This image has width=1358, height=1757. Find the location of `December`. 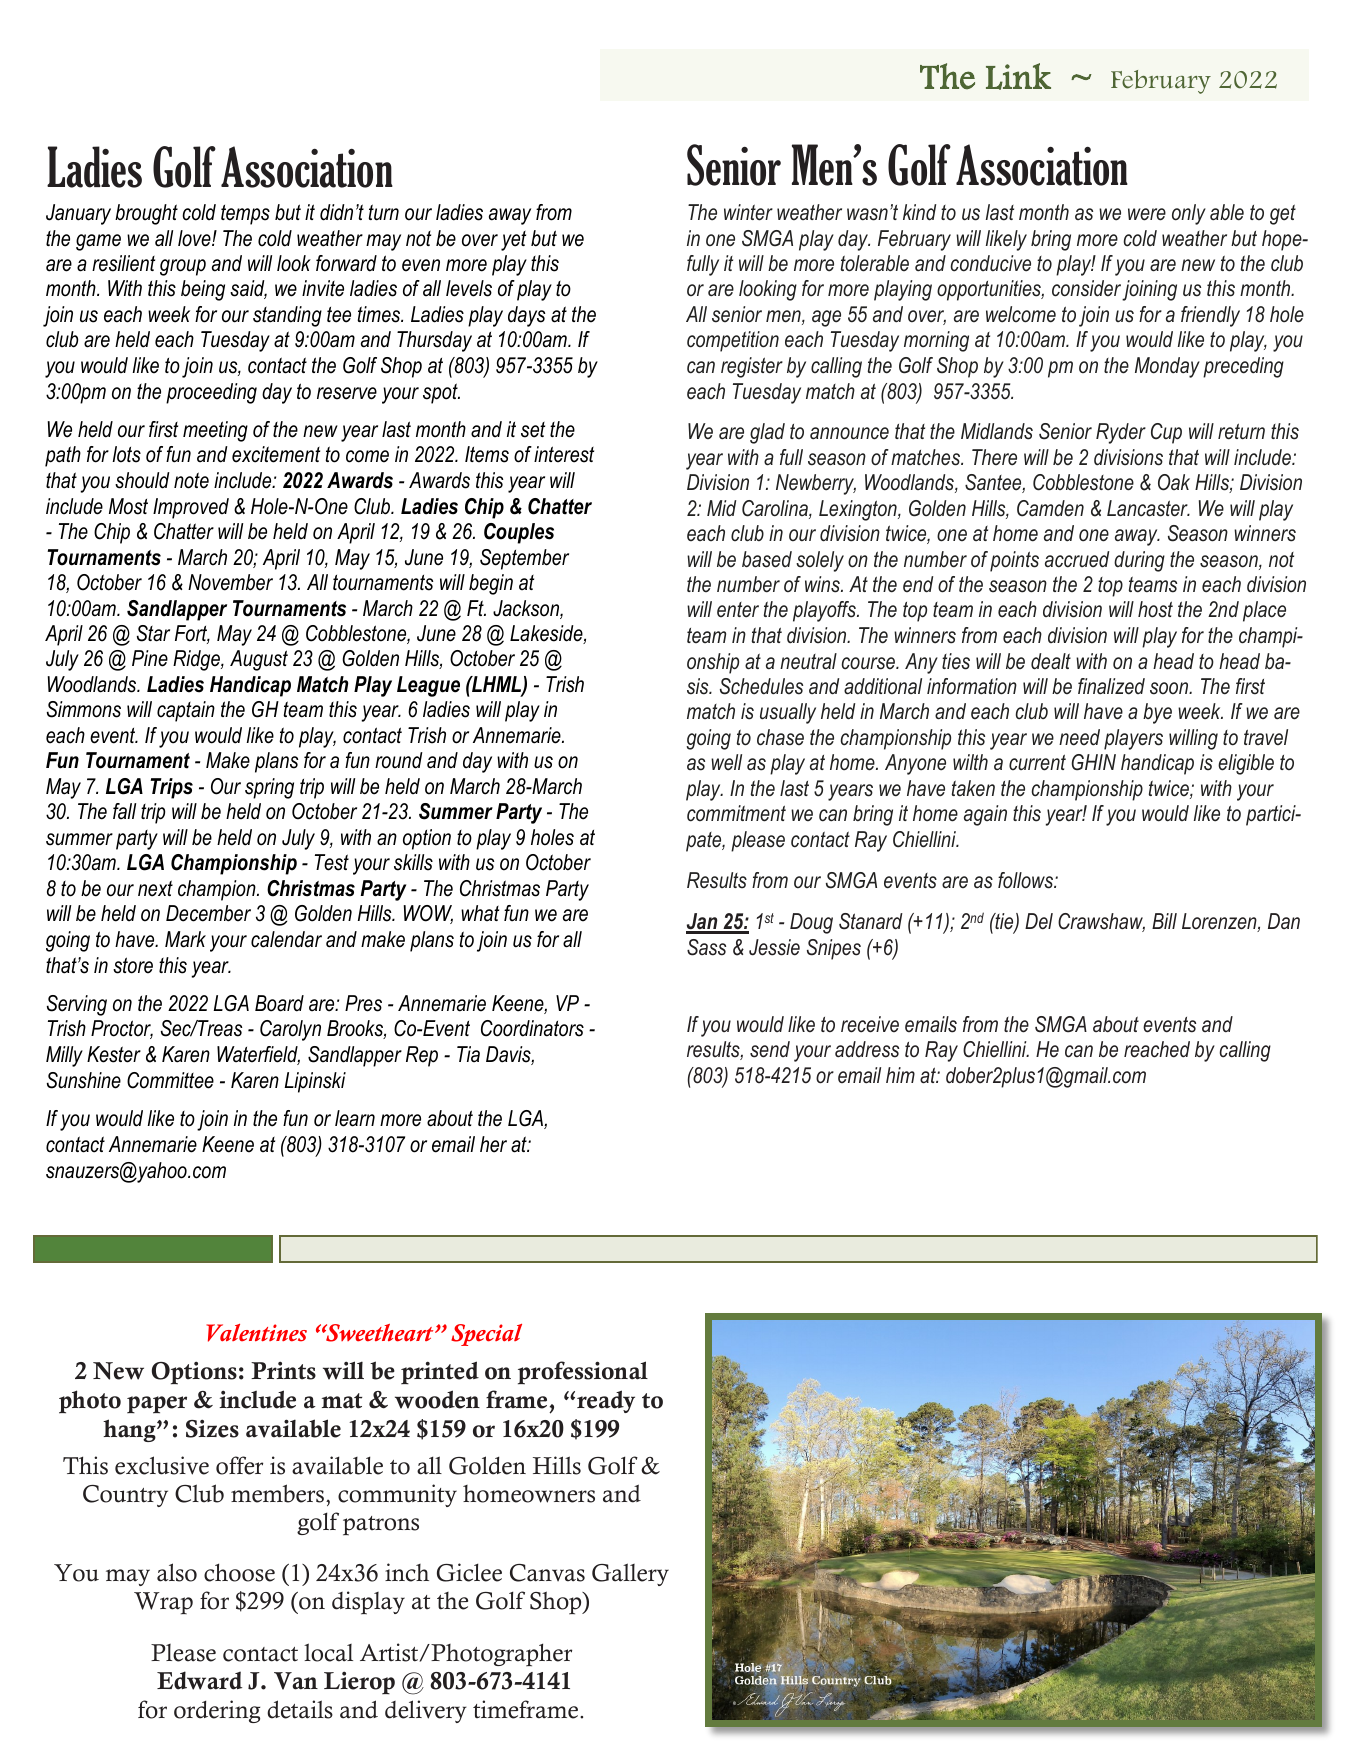

December is located at coordinates (208, 913).
